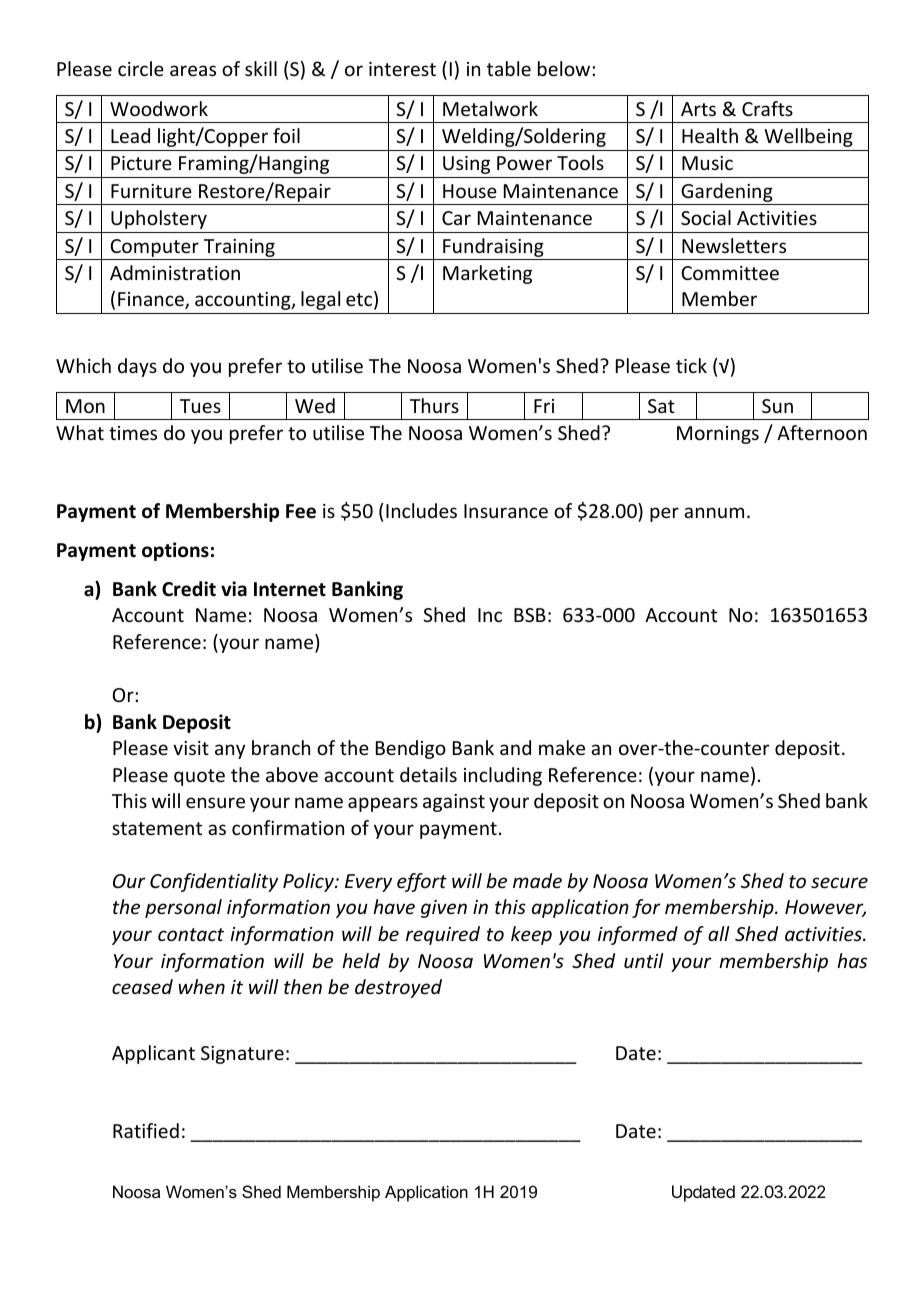 The height and width of the document is (1308, 924). Describe the element at coordinates (718, 435) in the document. I see `Mornings` at that location.
